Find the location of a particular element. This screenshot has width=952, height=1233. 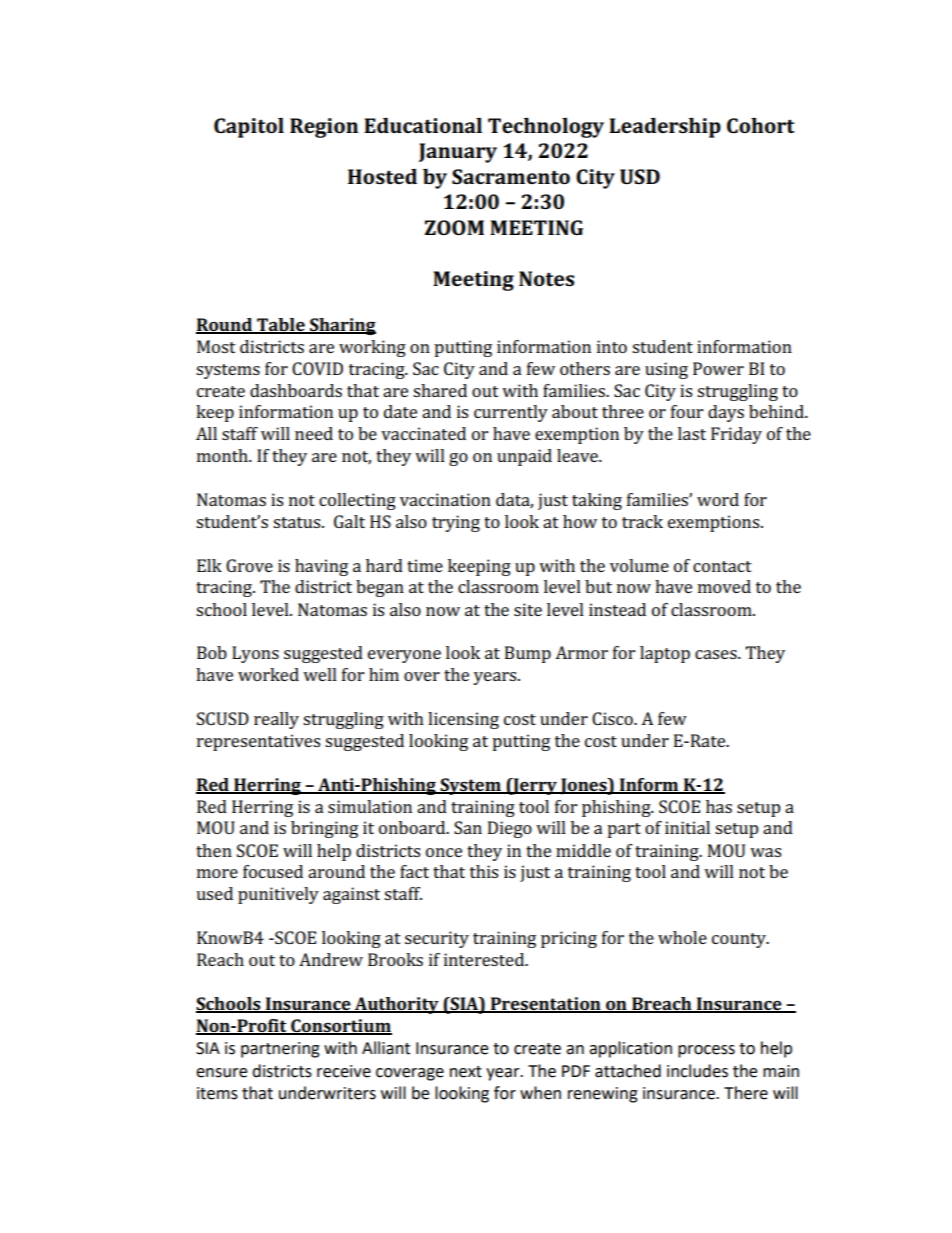

Leadership is located at coordinates (665, 128).
